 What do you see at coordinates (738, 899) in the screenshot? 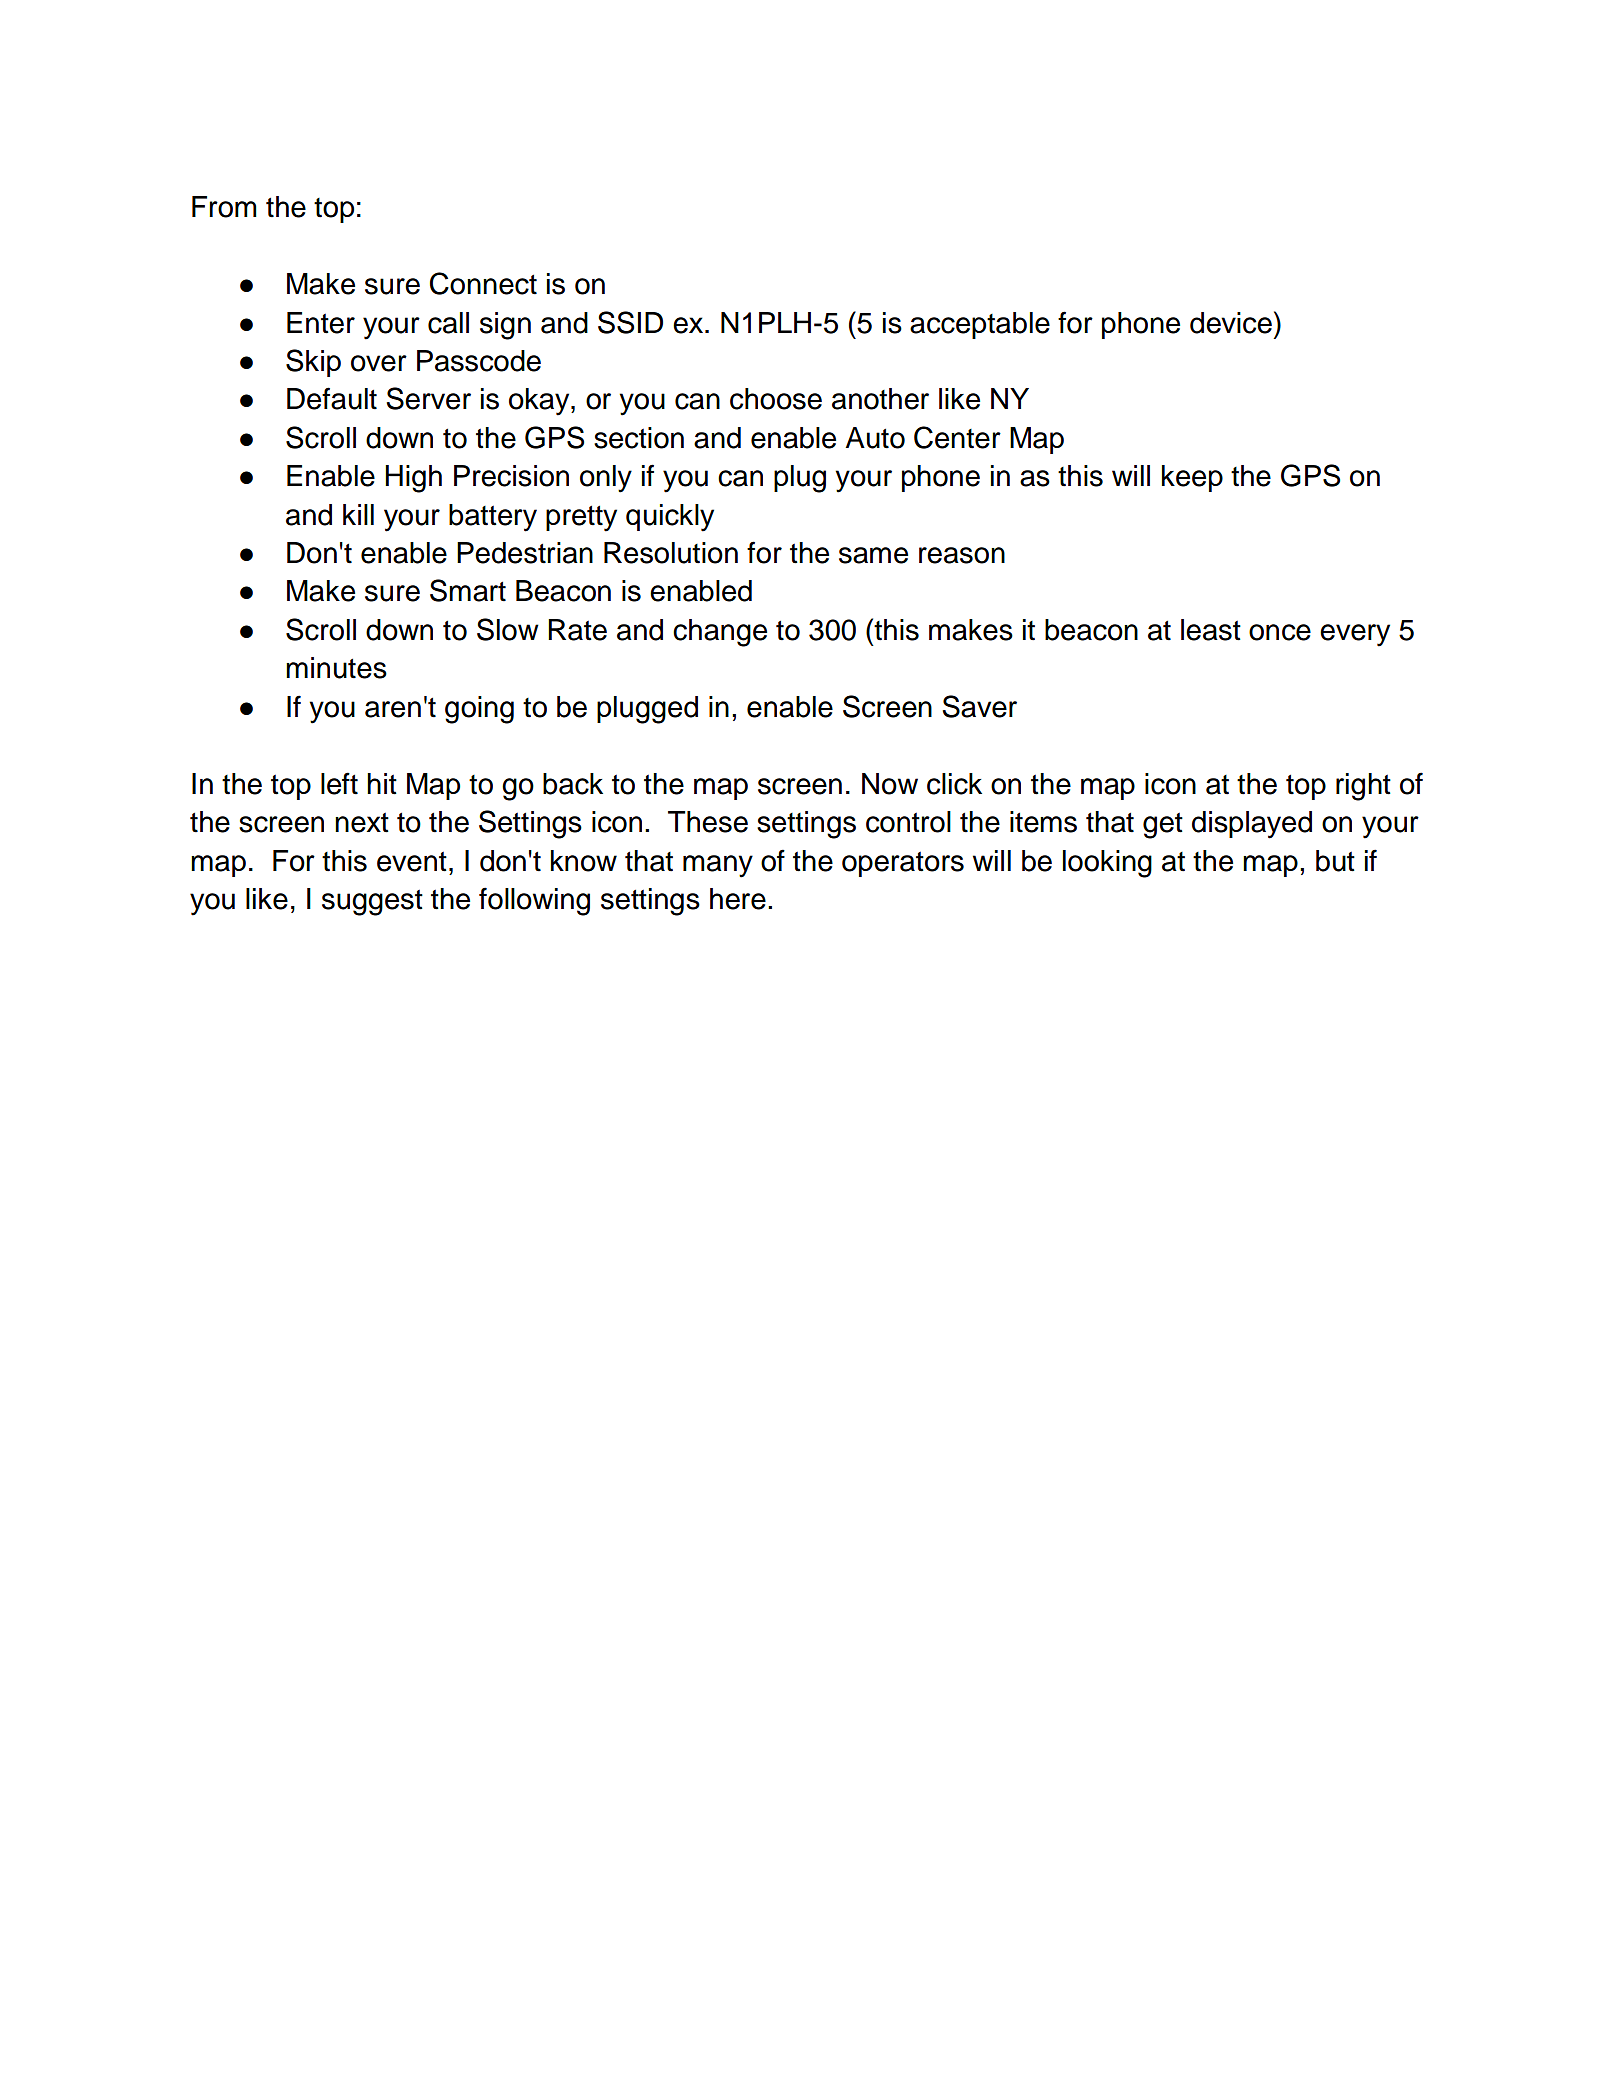
I see `here` at bounding box center [738, 899].
